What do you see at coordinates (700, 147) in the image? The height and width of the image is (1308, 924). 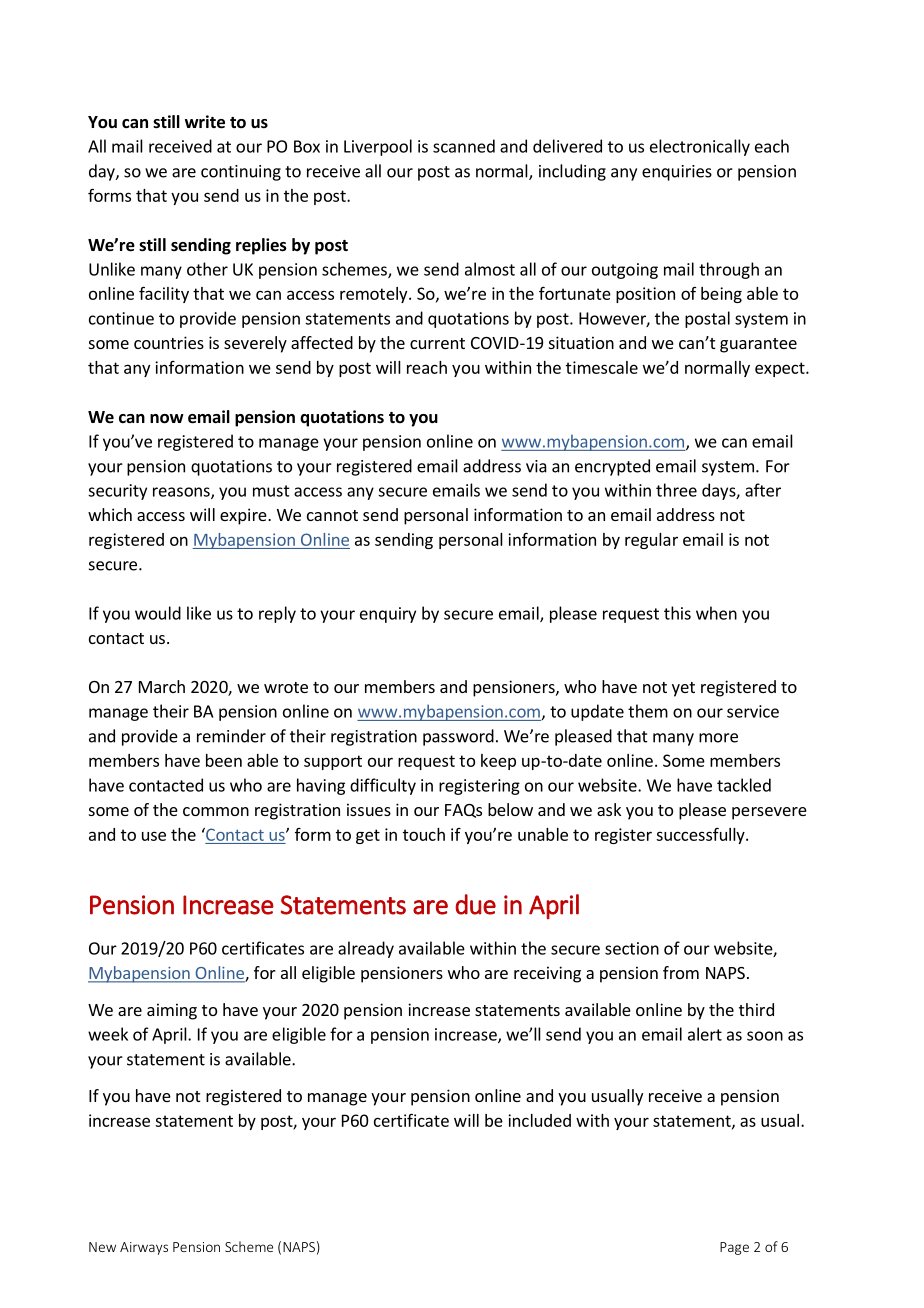 I see `electronically` at bounding box center [700, 147].
